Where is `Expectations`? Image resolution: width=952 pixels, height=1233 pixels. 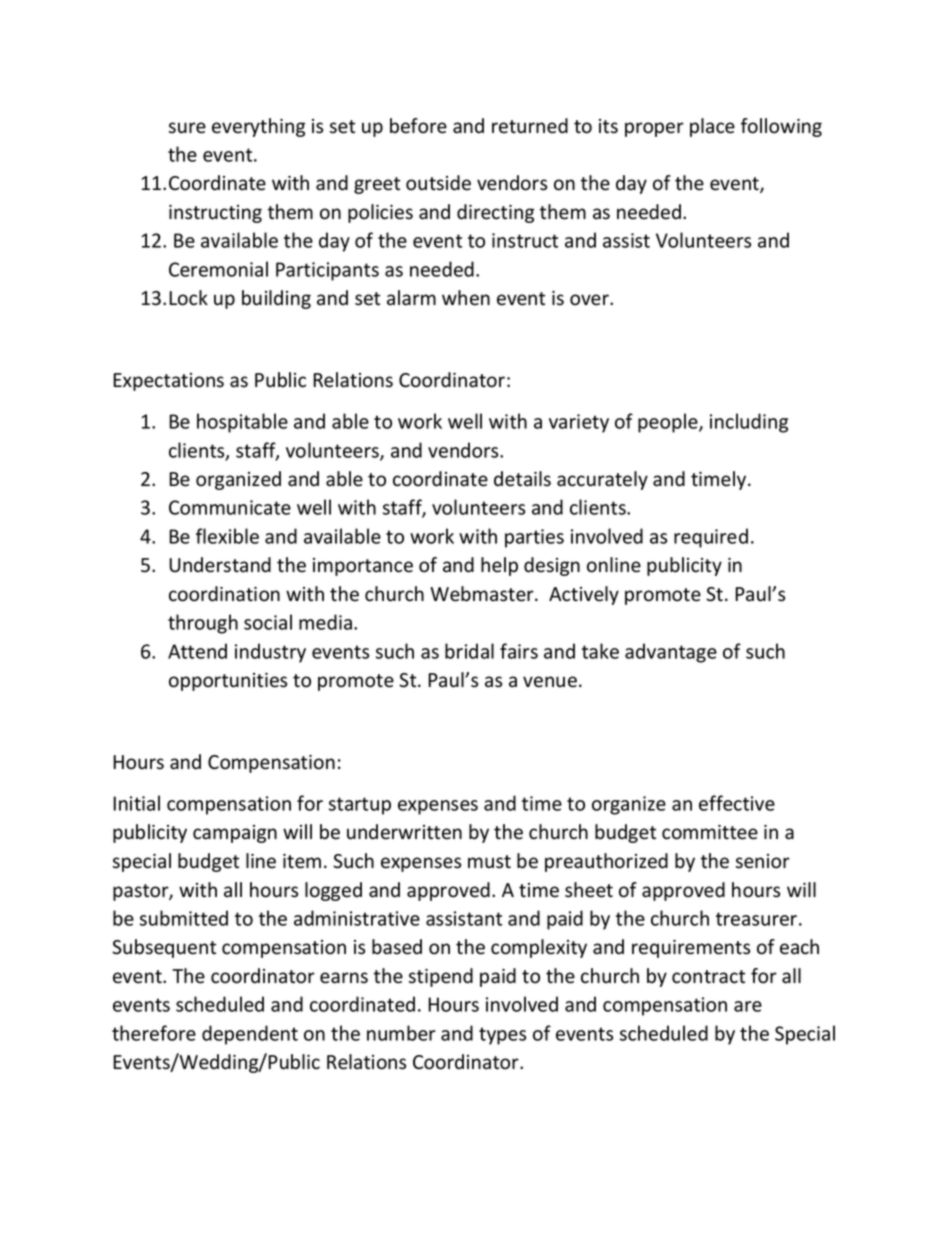 Expectations is located at coordinates (168, 382).
